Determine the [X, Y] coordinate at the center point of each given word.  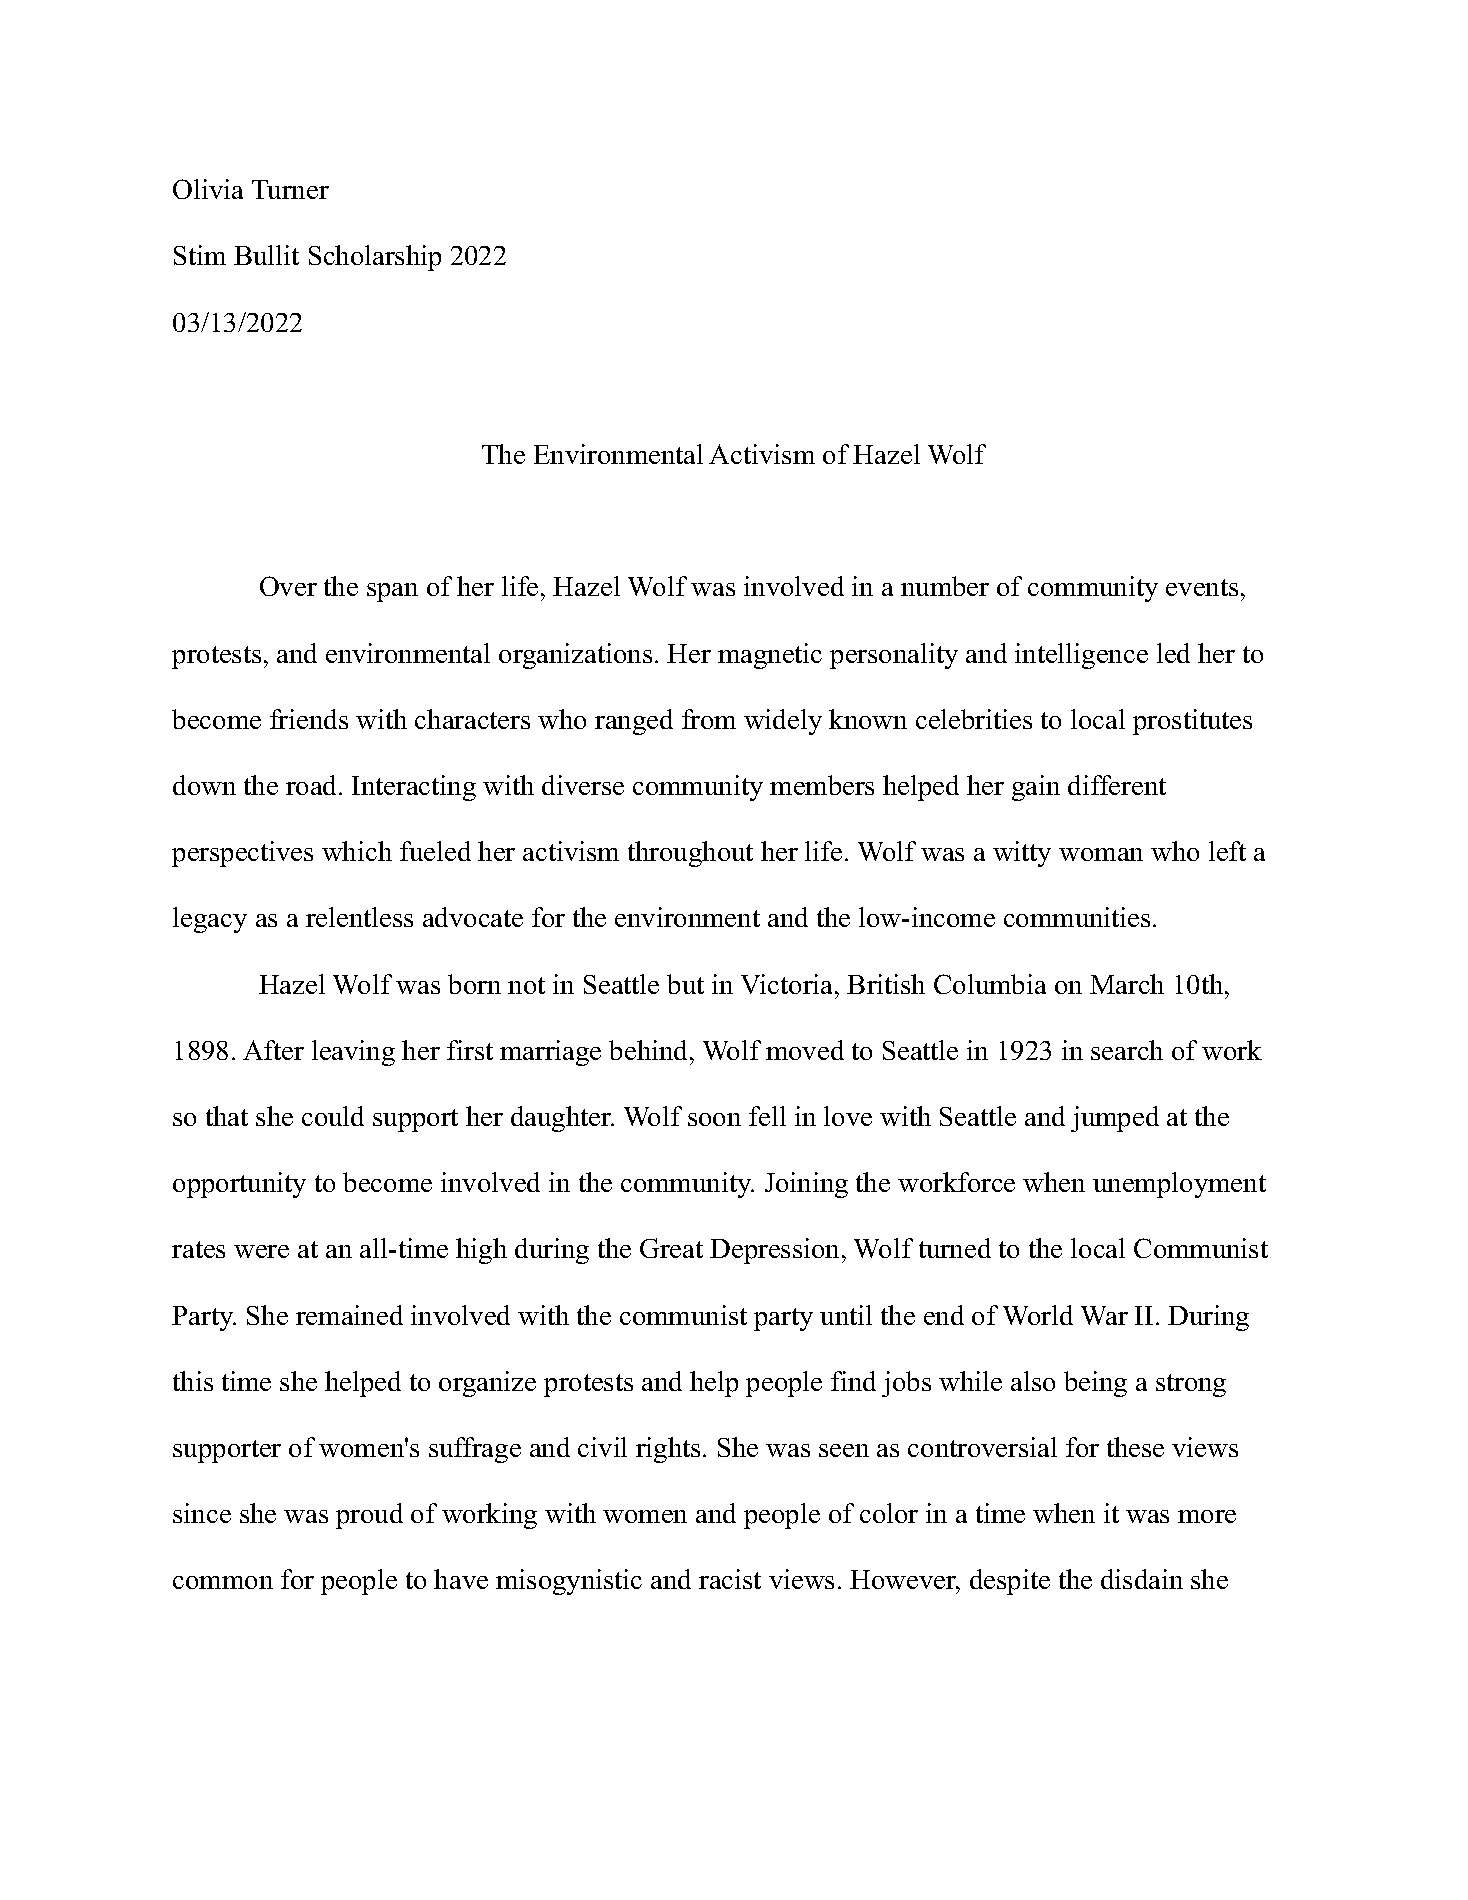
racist [730, 1579]
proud [369, 1516]
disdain [1142, 1579]
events [1202, 587]
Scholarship [375, 258]
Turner [290, 189]
